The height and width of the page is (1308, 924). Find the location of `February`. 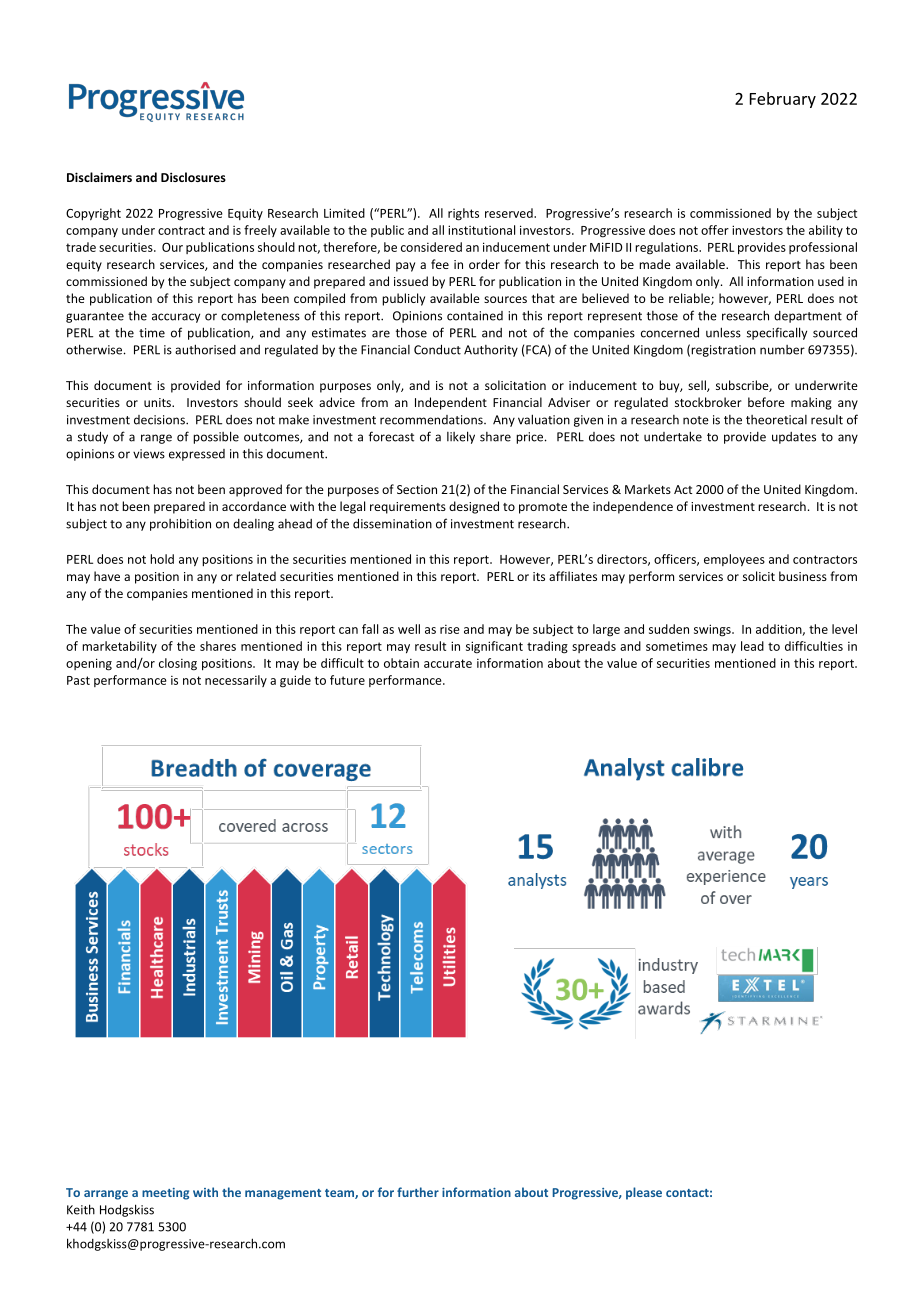

February is located at coordinates (783, 100).
